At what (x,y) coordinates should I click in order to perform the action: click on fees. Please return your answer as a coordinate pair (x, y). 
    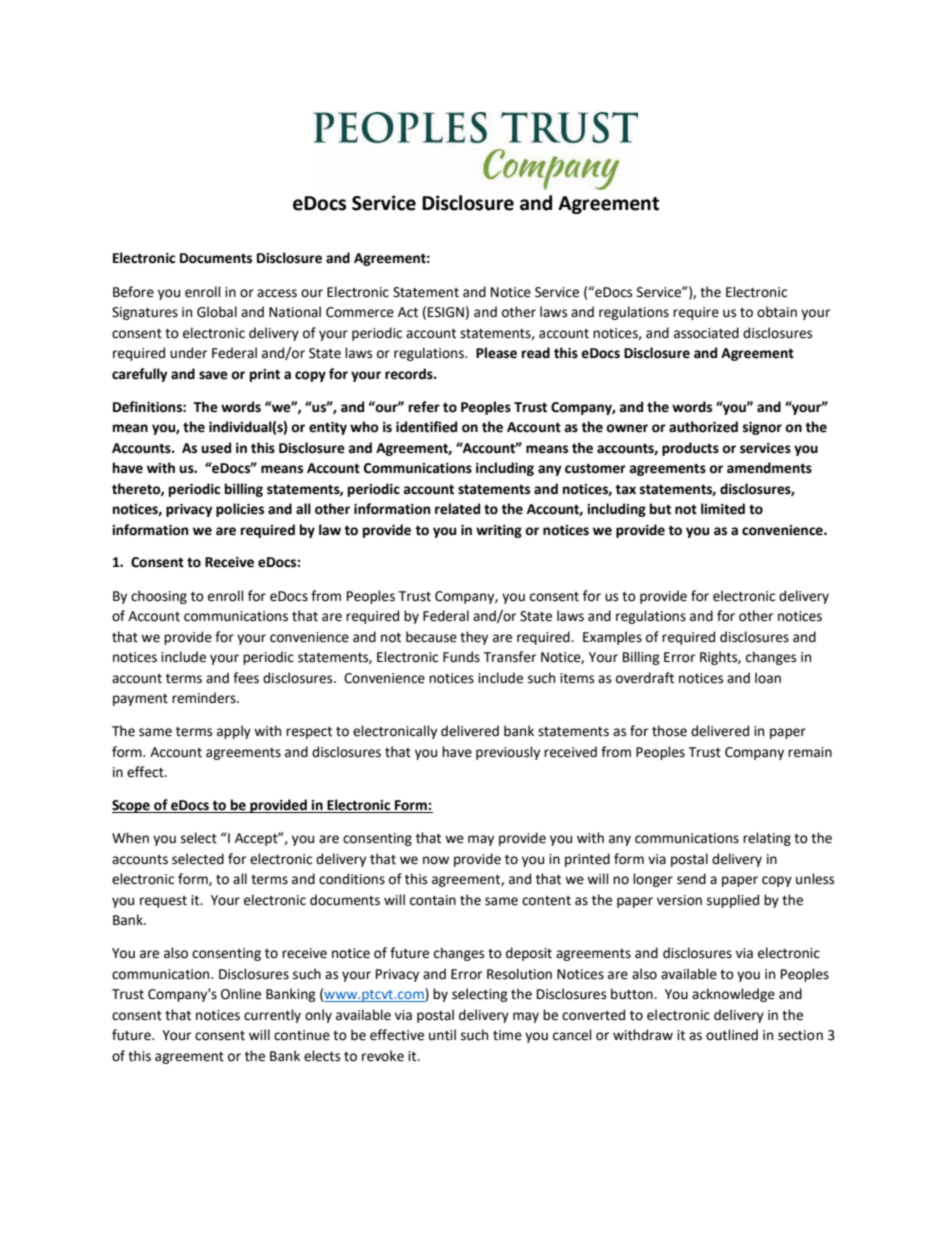
    Looking at the image, I should click on (246, 678).
